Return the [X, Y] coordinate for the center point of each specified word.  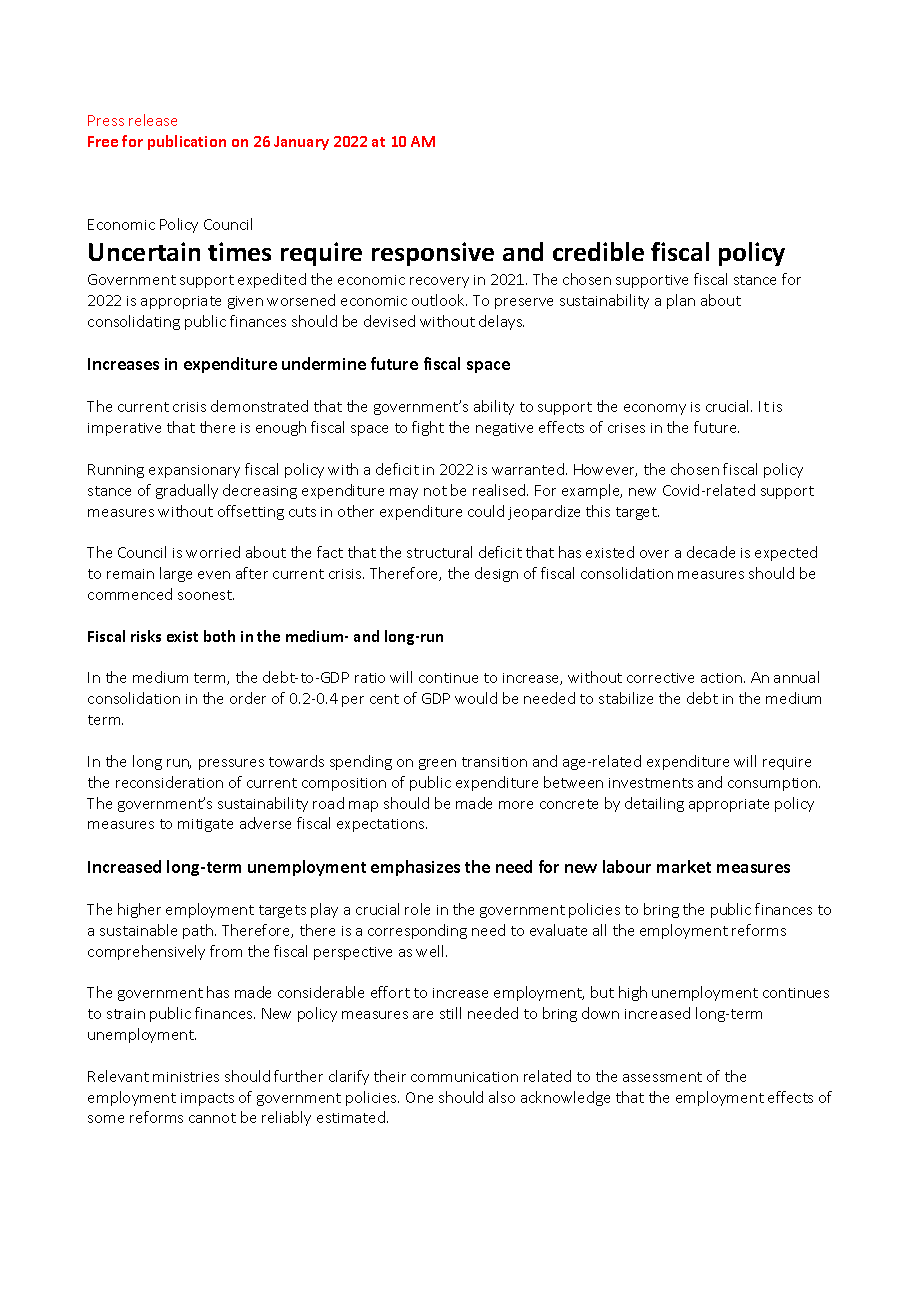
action [721, 678]
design [496, 574]
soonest [206, 595]
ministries [186, 1077]
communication [464, 1077]
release [153, 120]
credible [598, 251]
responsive [433, 254]
